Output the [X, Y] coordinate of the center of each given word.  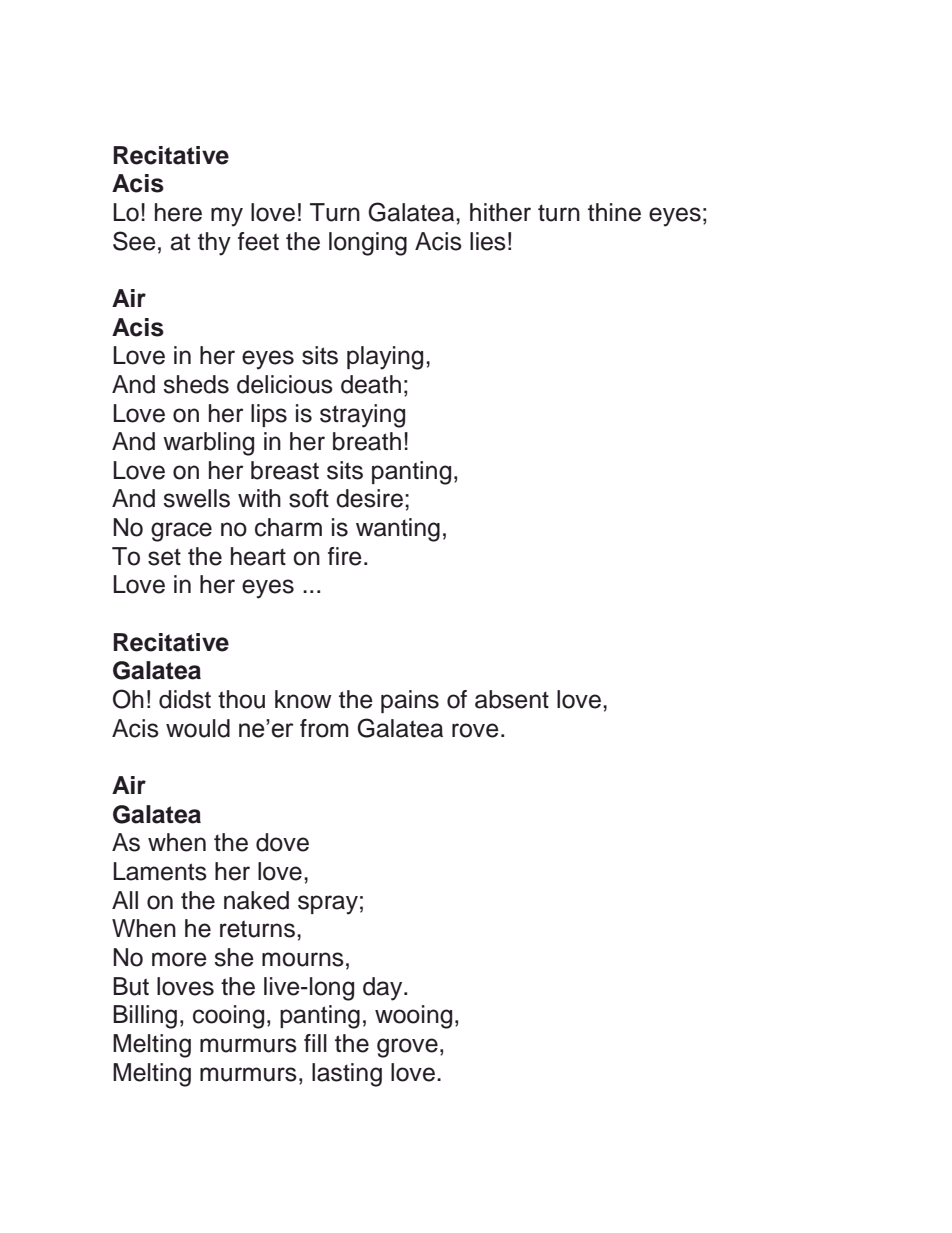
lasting [347, 1075]
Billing [145, 1017]
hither [500, 212]
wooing [413, 1017]
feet [258, 241]
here [178, 212]
